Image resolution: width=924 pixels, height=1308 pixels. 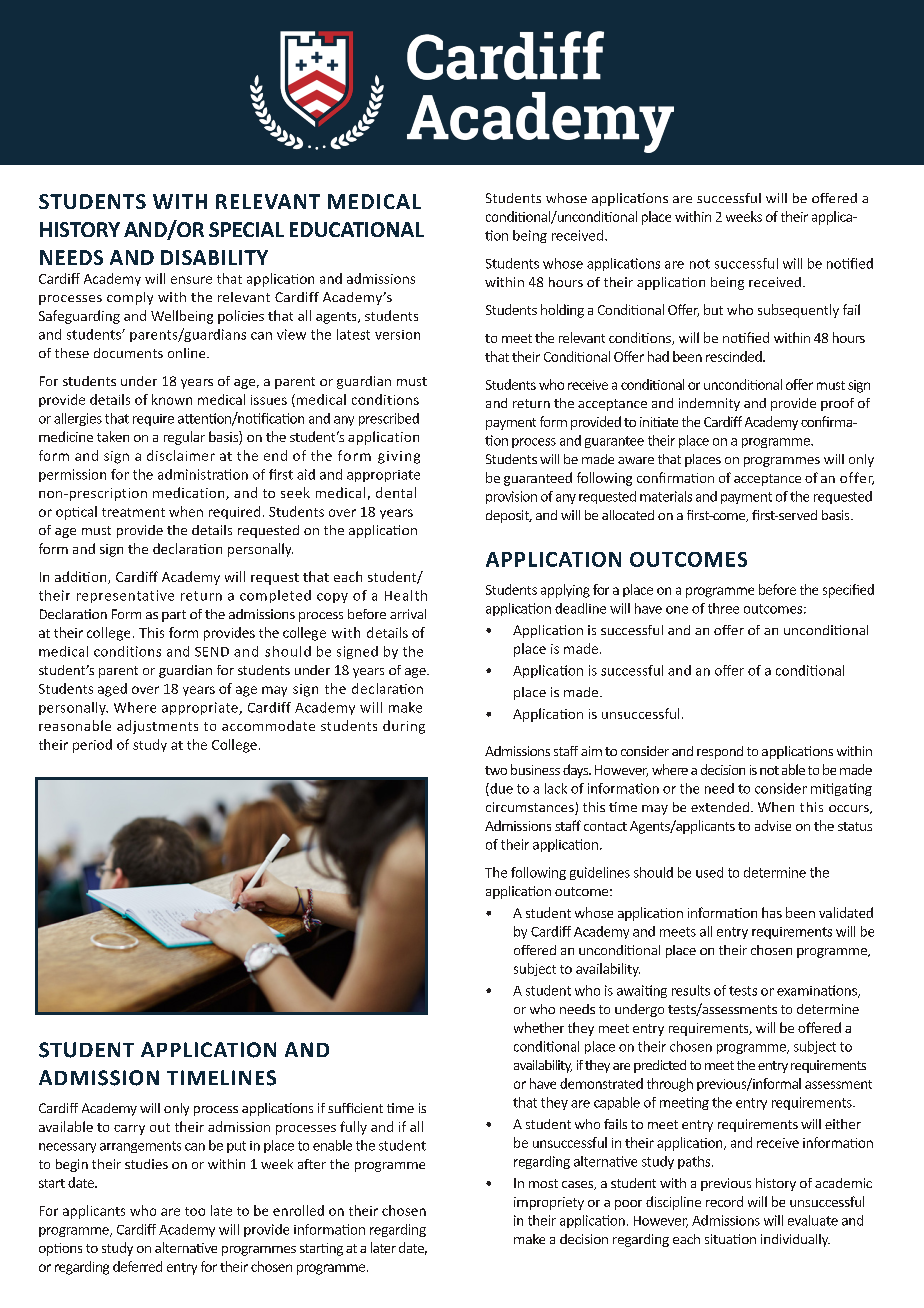 I want to click on whether, so click(x=539, y=1027).
